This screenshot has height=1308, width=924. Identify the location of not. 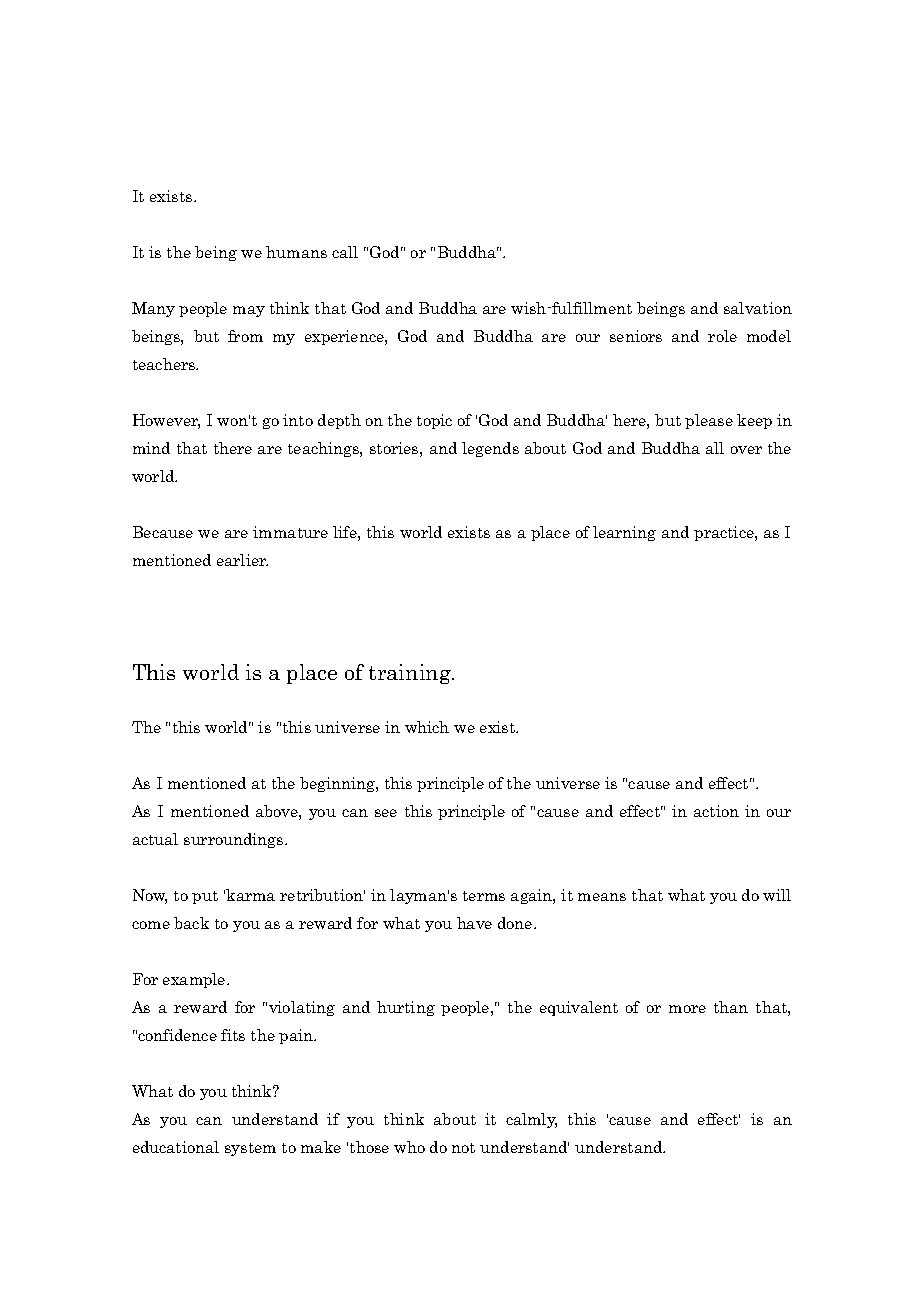
(463, 1148).
